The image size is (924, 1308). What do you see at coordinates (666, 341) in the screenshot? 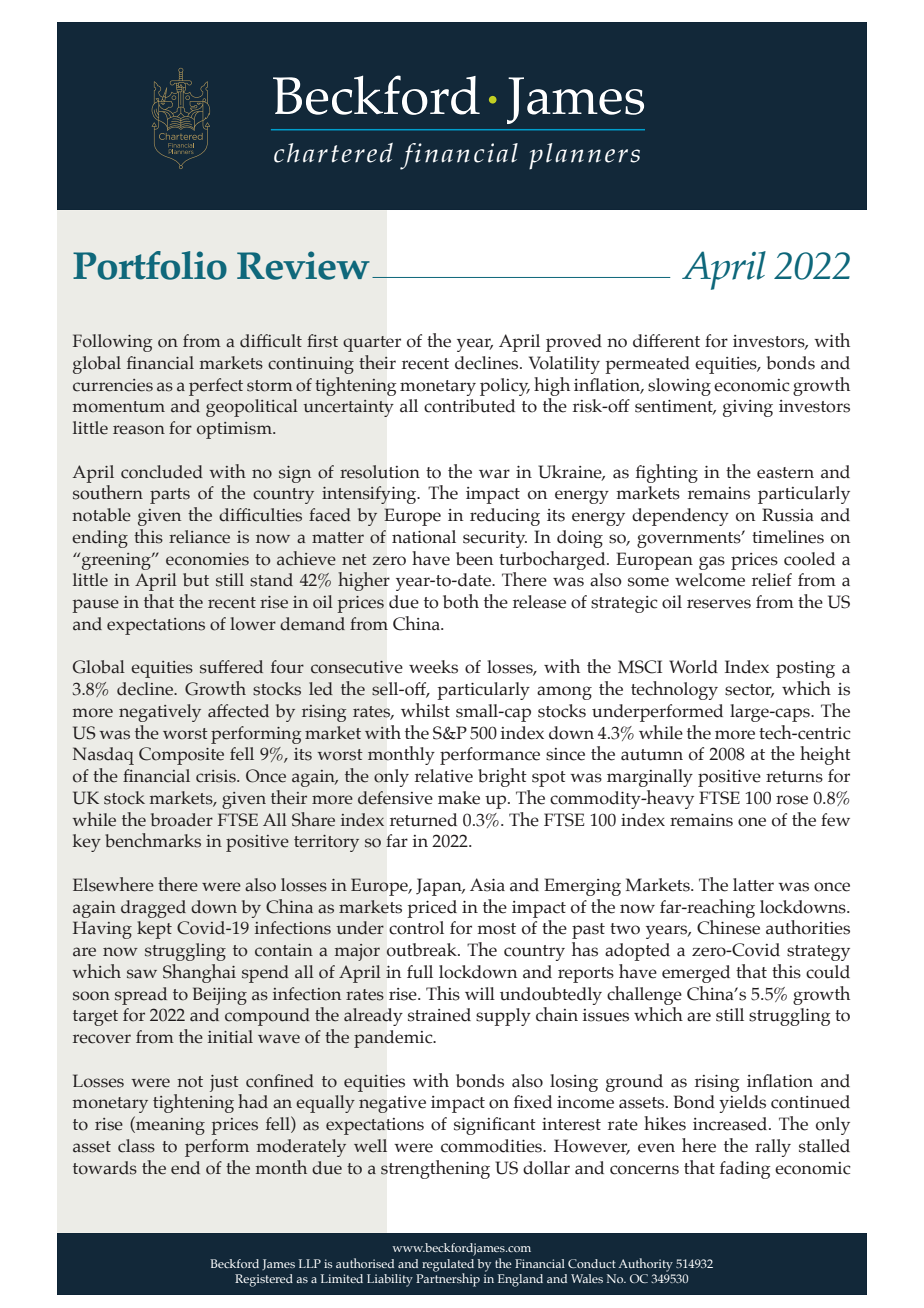
I see `different` at bounding box center [666, 341].
